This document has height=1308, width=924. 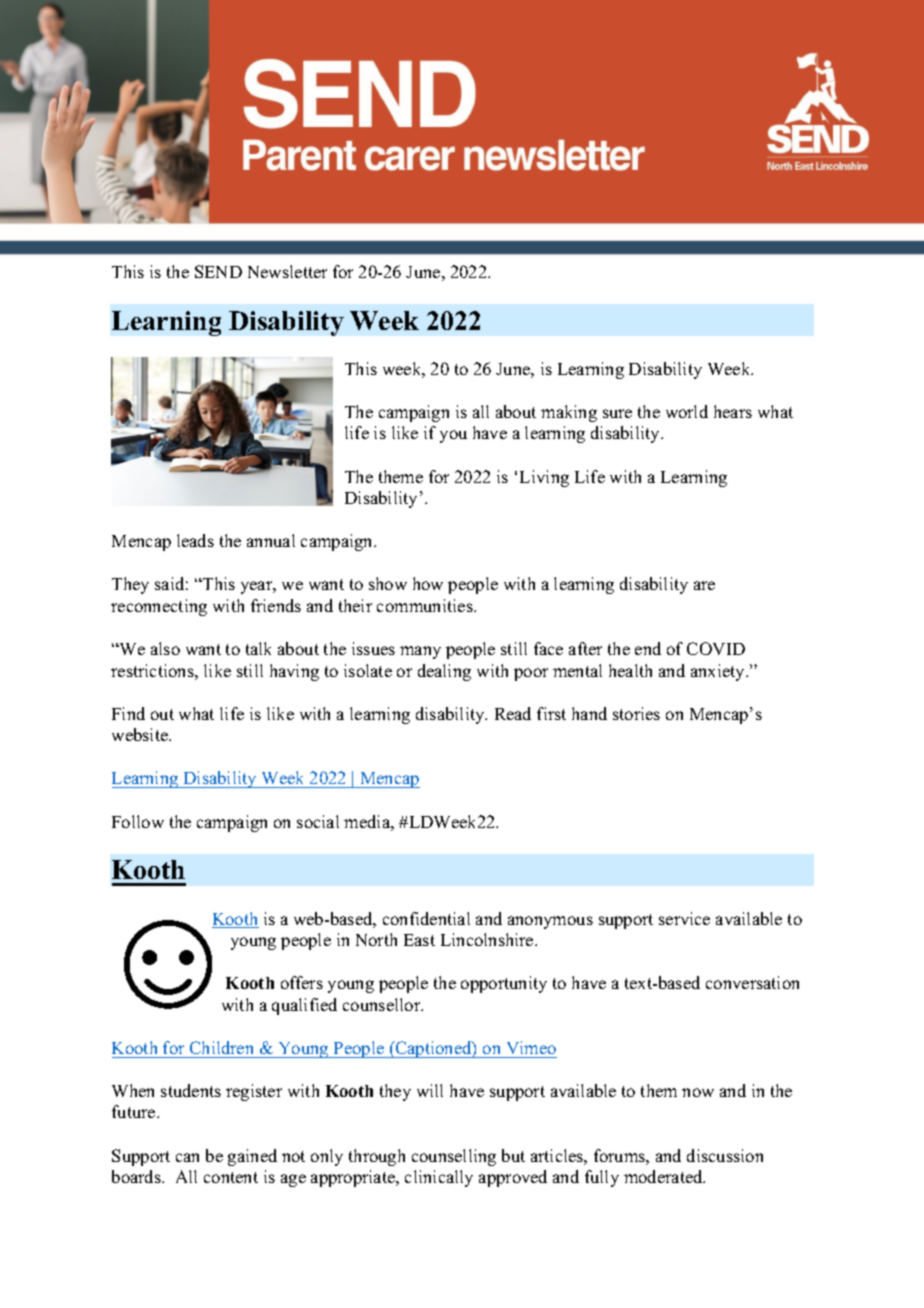 What do you see at coordinates (218, 271) in the document?
I see `SEND` at bounding box center [218, 271].
